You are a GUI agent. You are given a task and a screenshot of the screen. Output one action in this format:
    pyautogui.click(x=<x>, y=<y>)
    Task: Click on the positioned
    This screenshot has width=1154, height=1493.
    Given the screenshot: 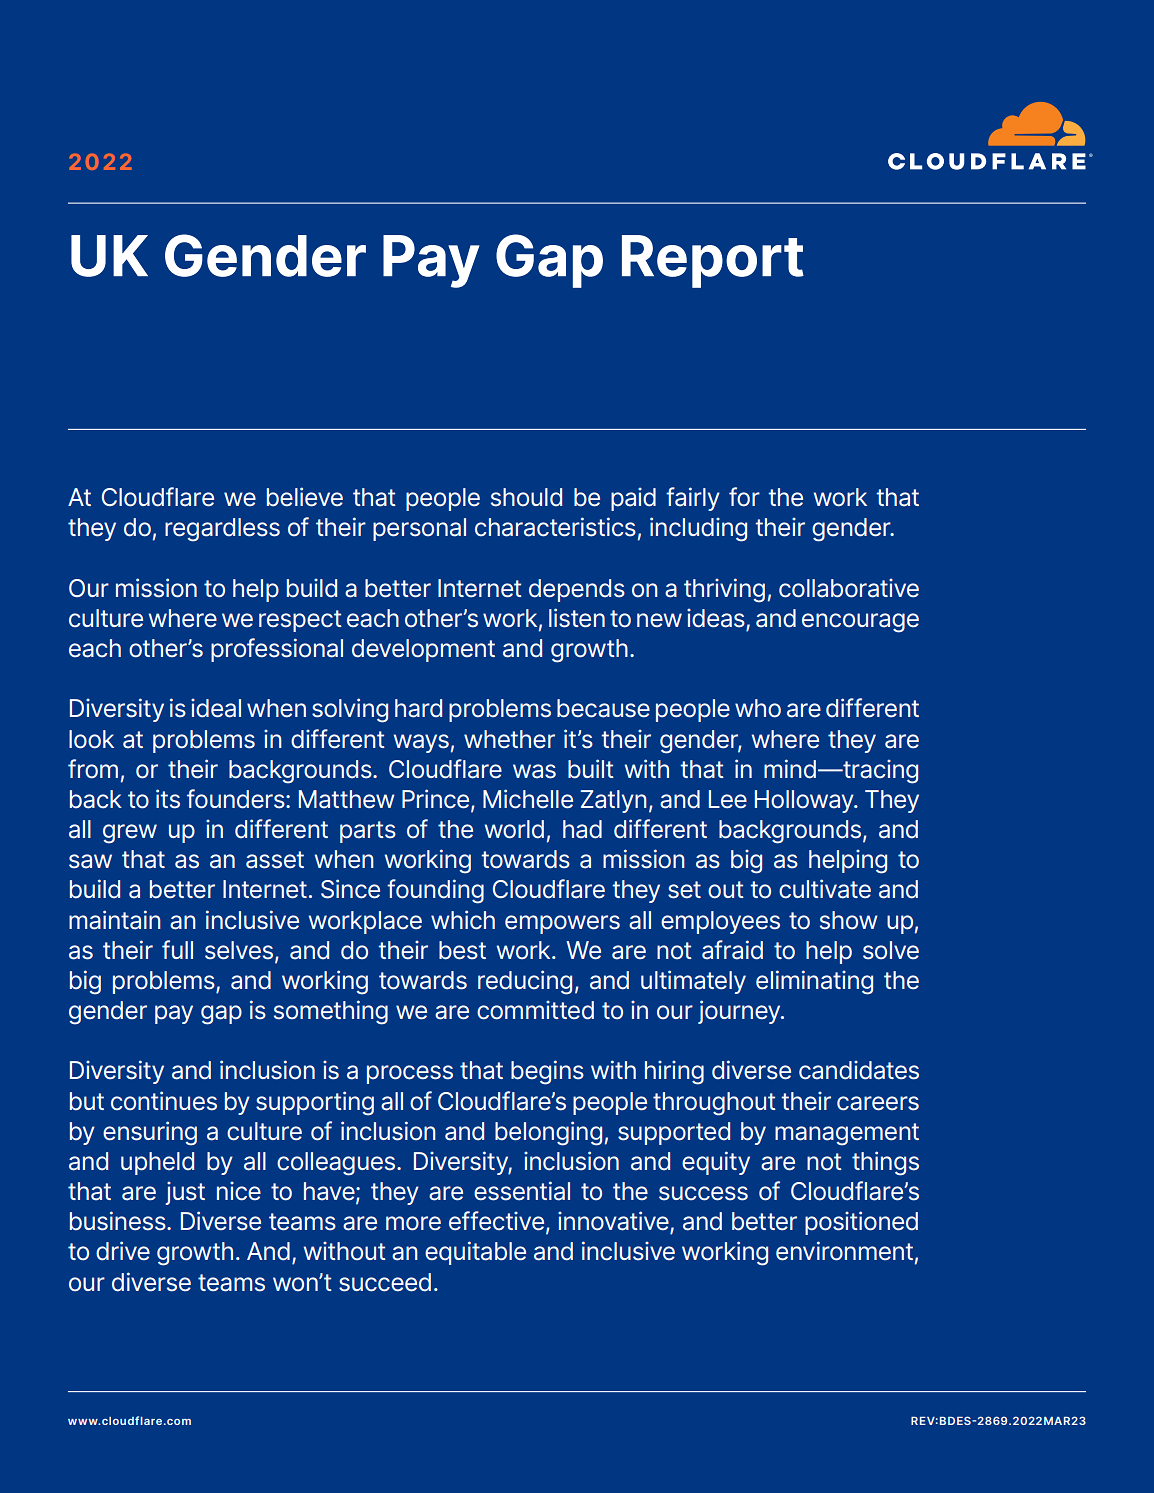 What is the action you would take?
    pyautogui.click(x=861, y=1223)
